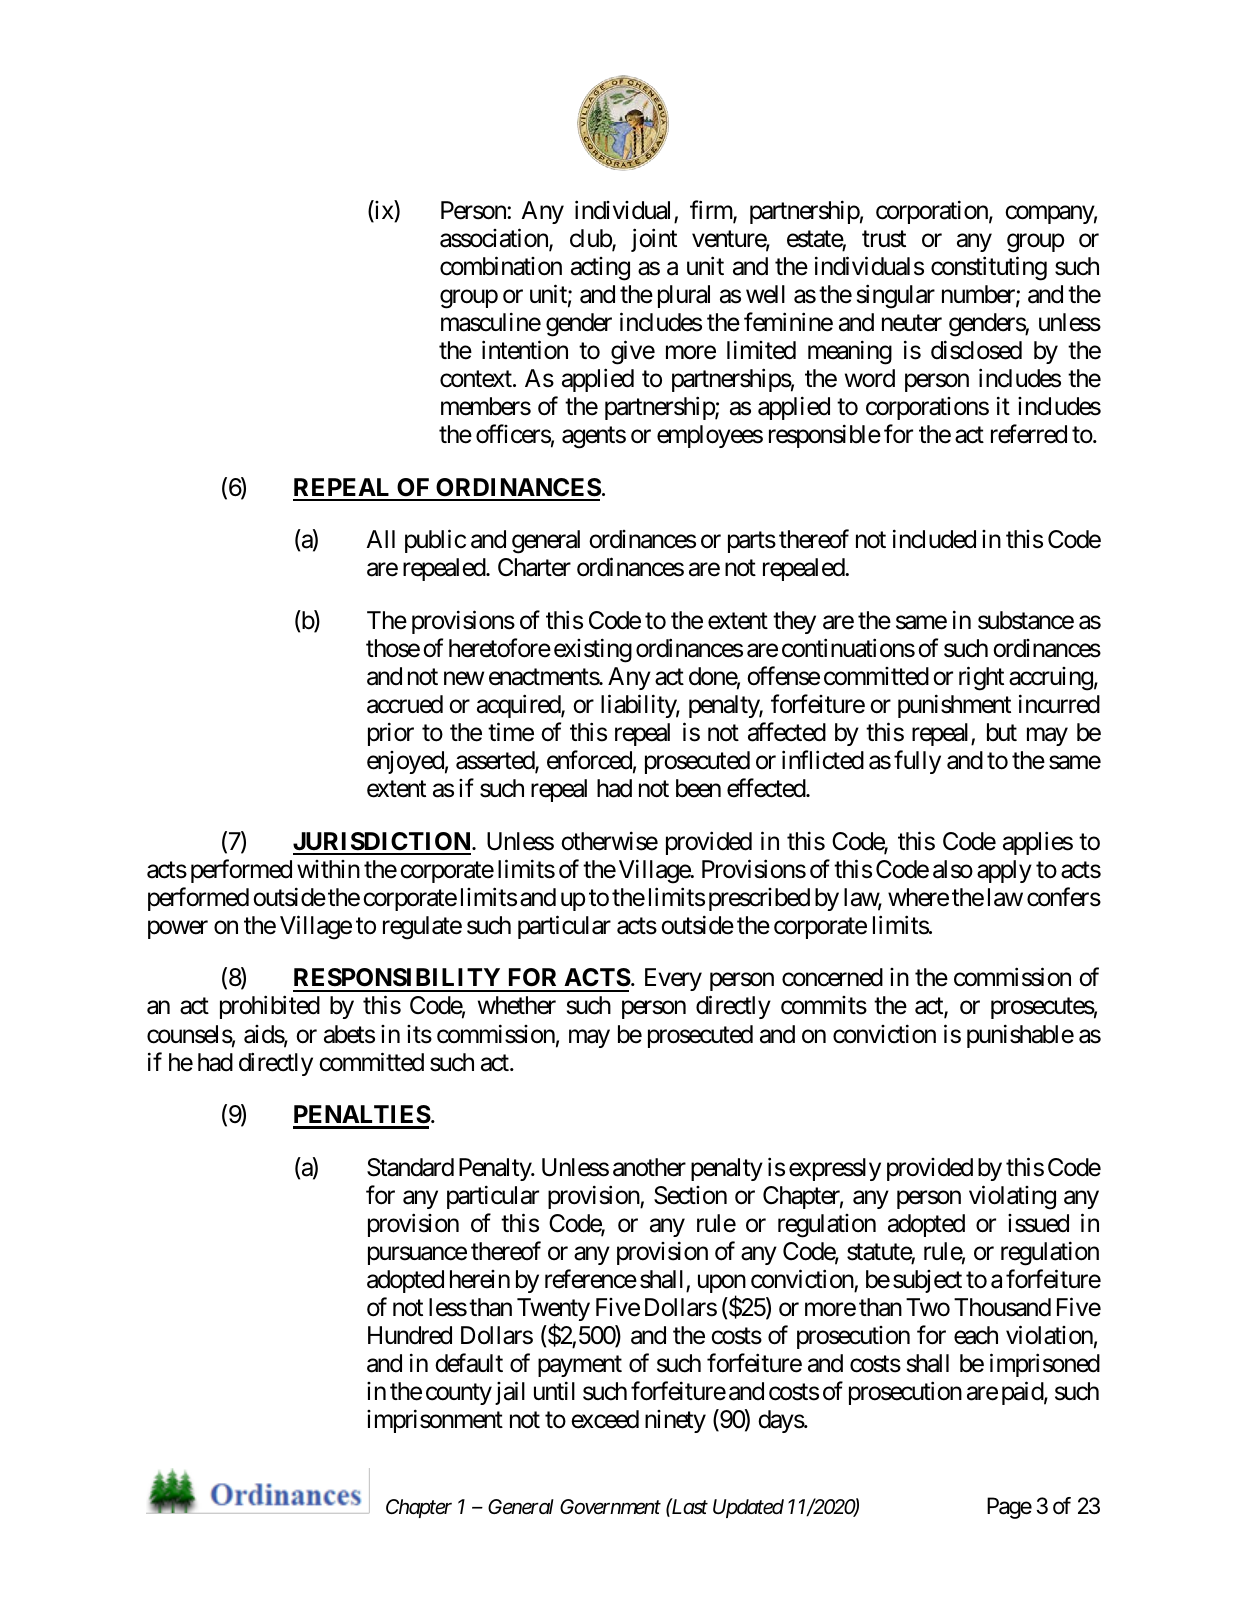 Image resolution: width=1245 pixels, height=1611 pixels. I want to click on imprisonment, so click(435, 1421).
